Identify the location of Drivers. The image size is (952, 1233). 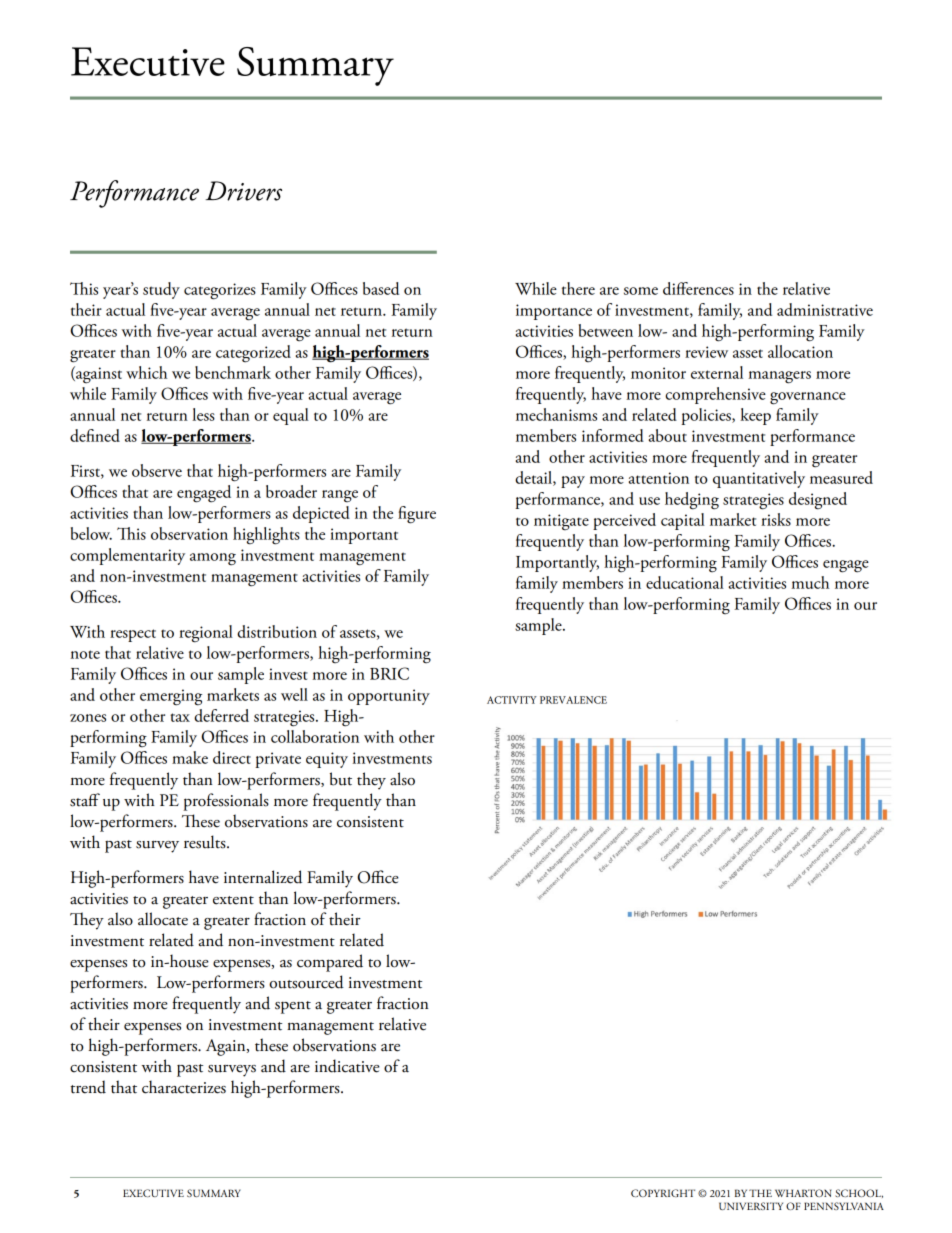
(243, 191).
